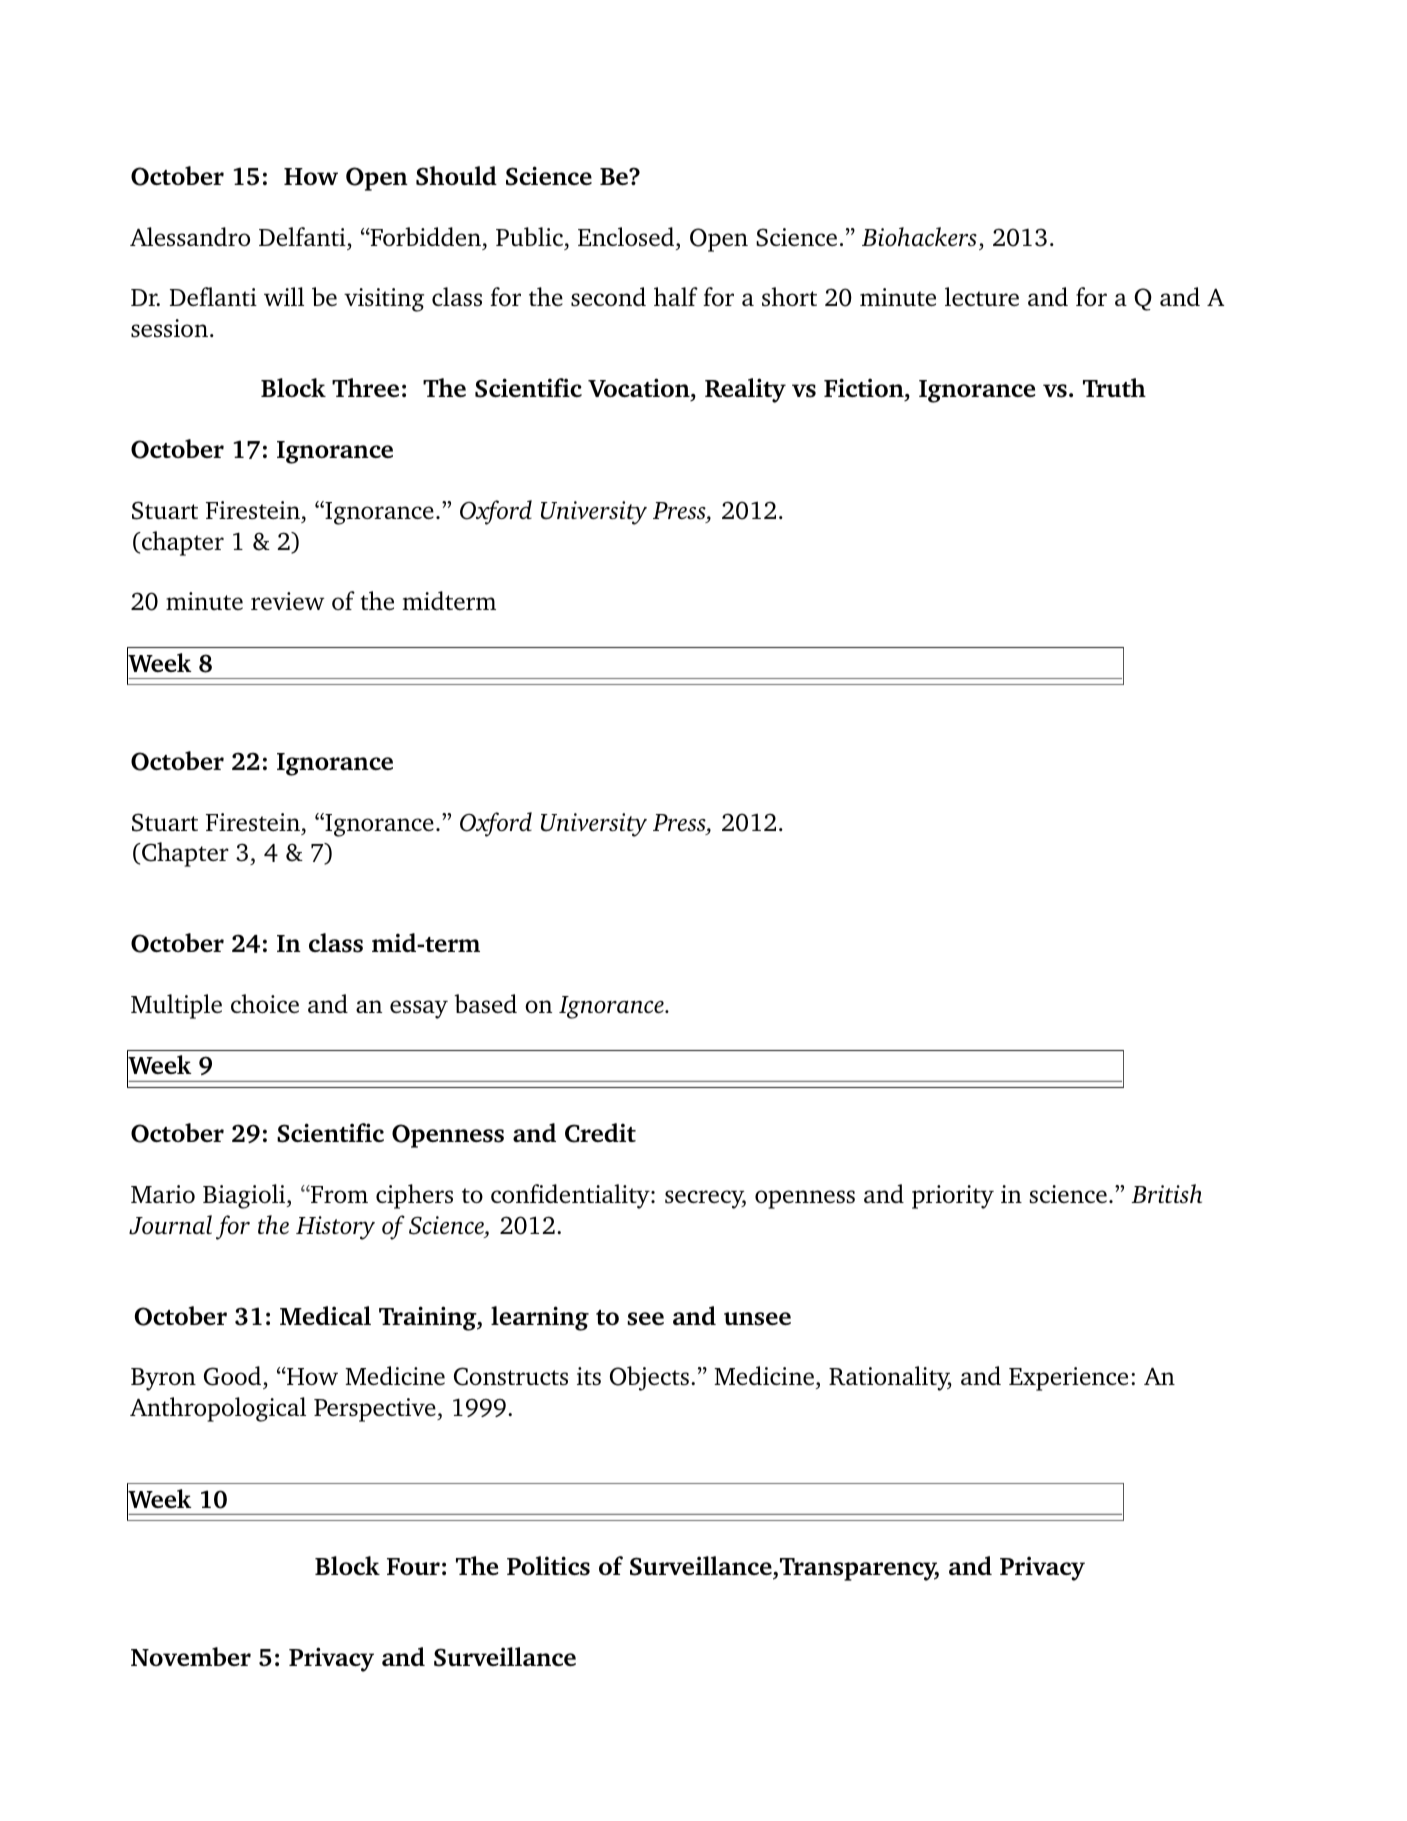  Describe the element at coordinates (953, 1197) in the document. I see `priority` at that location.
